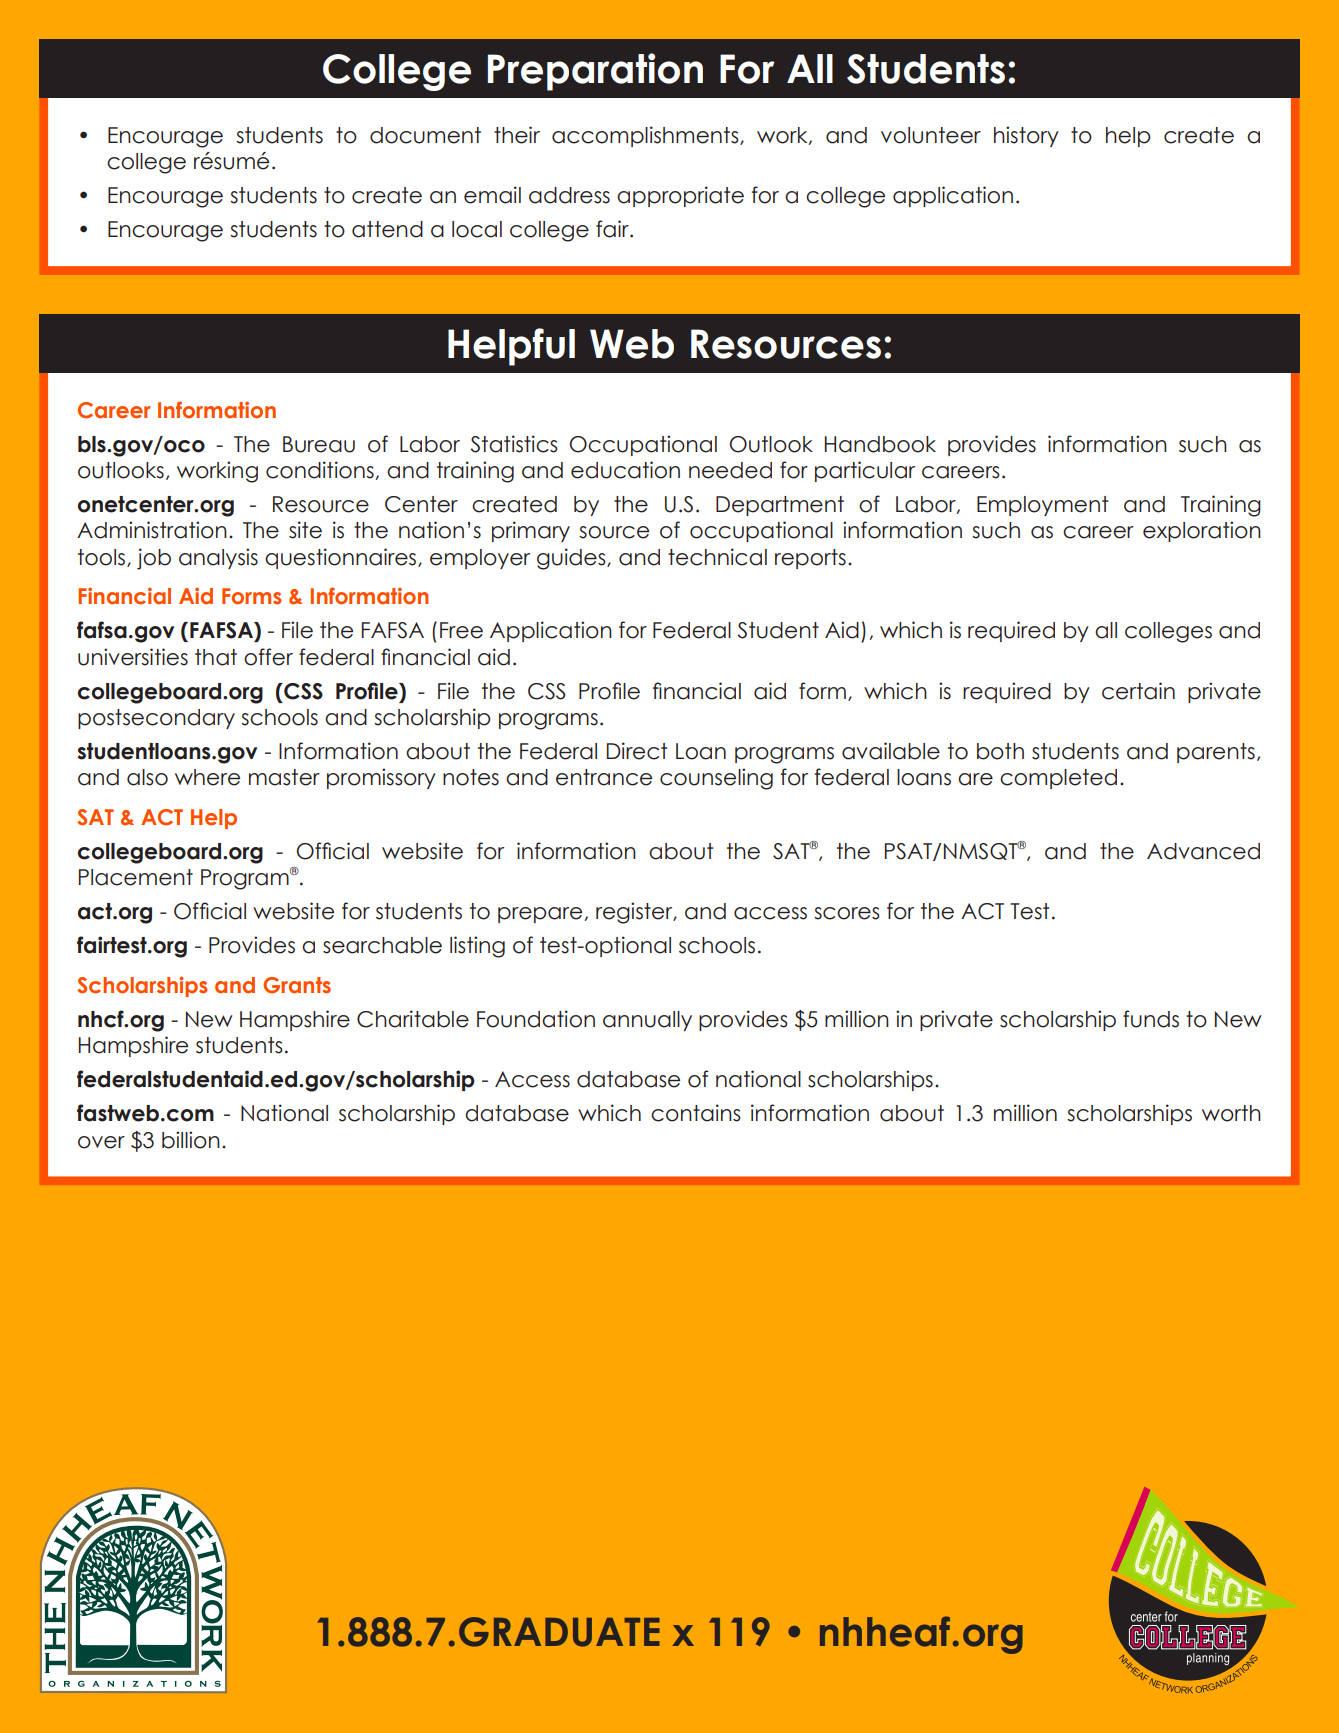 This page has width=1339, height=1733. What do you see at coordinates (191, 1140) in the page?
I see `billion` at bounding box center [191, 1140].
